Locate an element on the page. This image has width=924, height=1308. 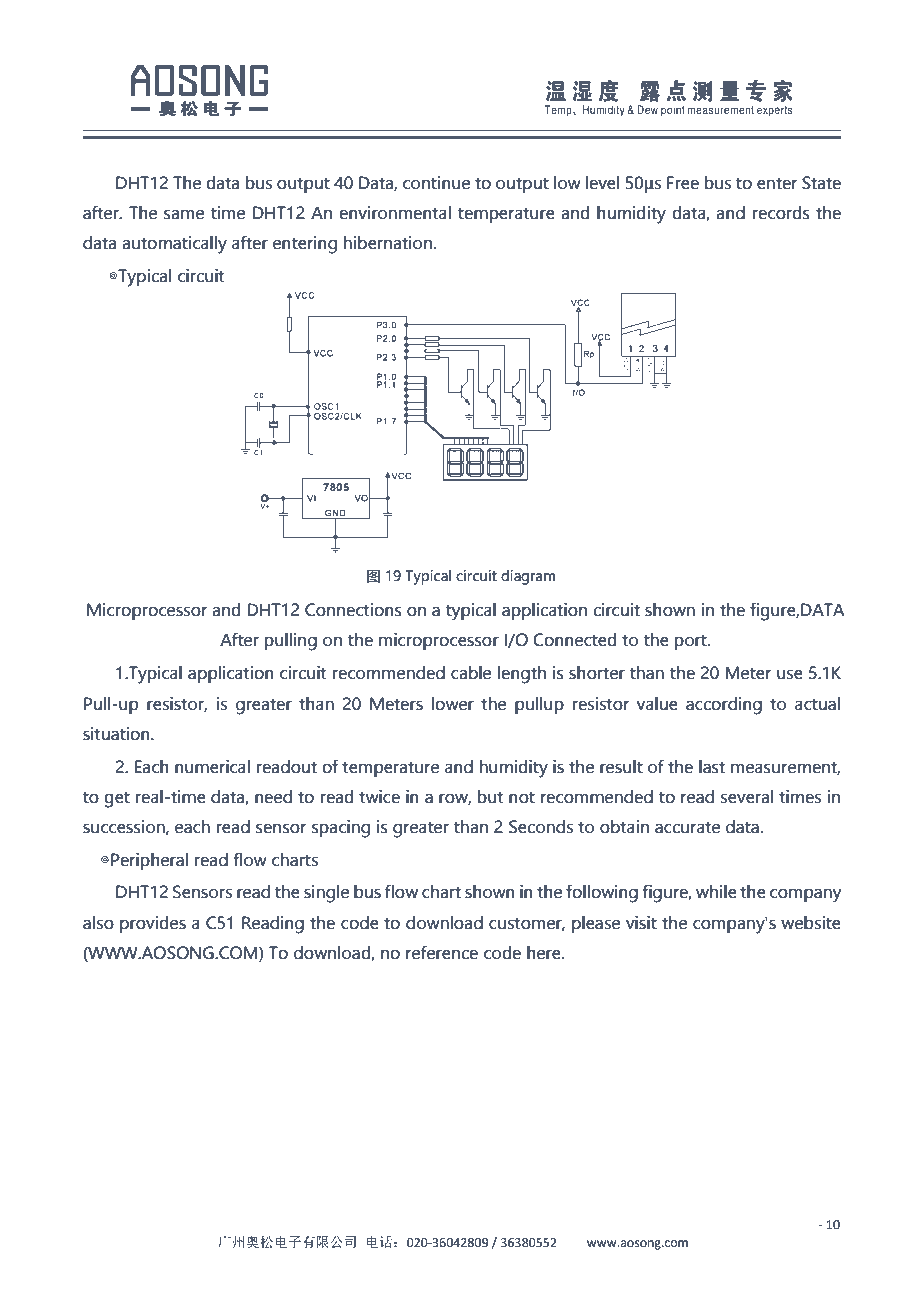
numerical is located at coordinates (212, 767).
